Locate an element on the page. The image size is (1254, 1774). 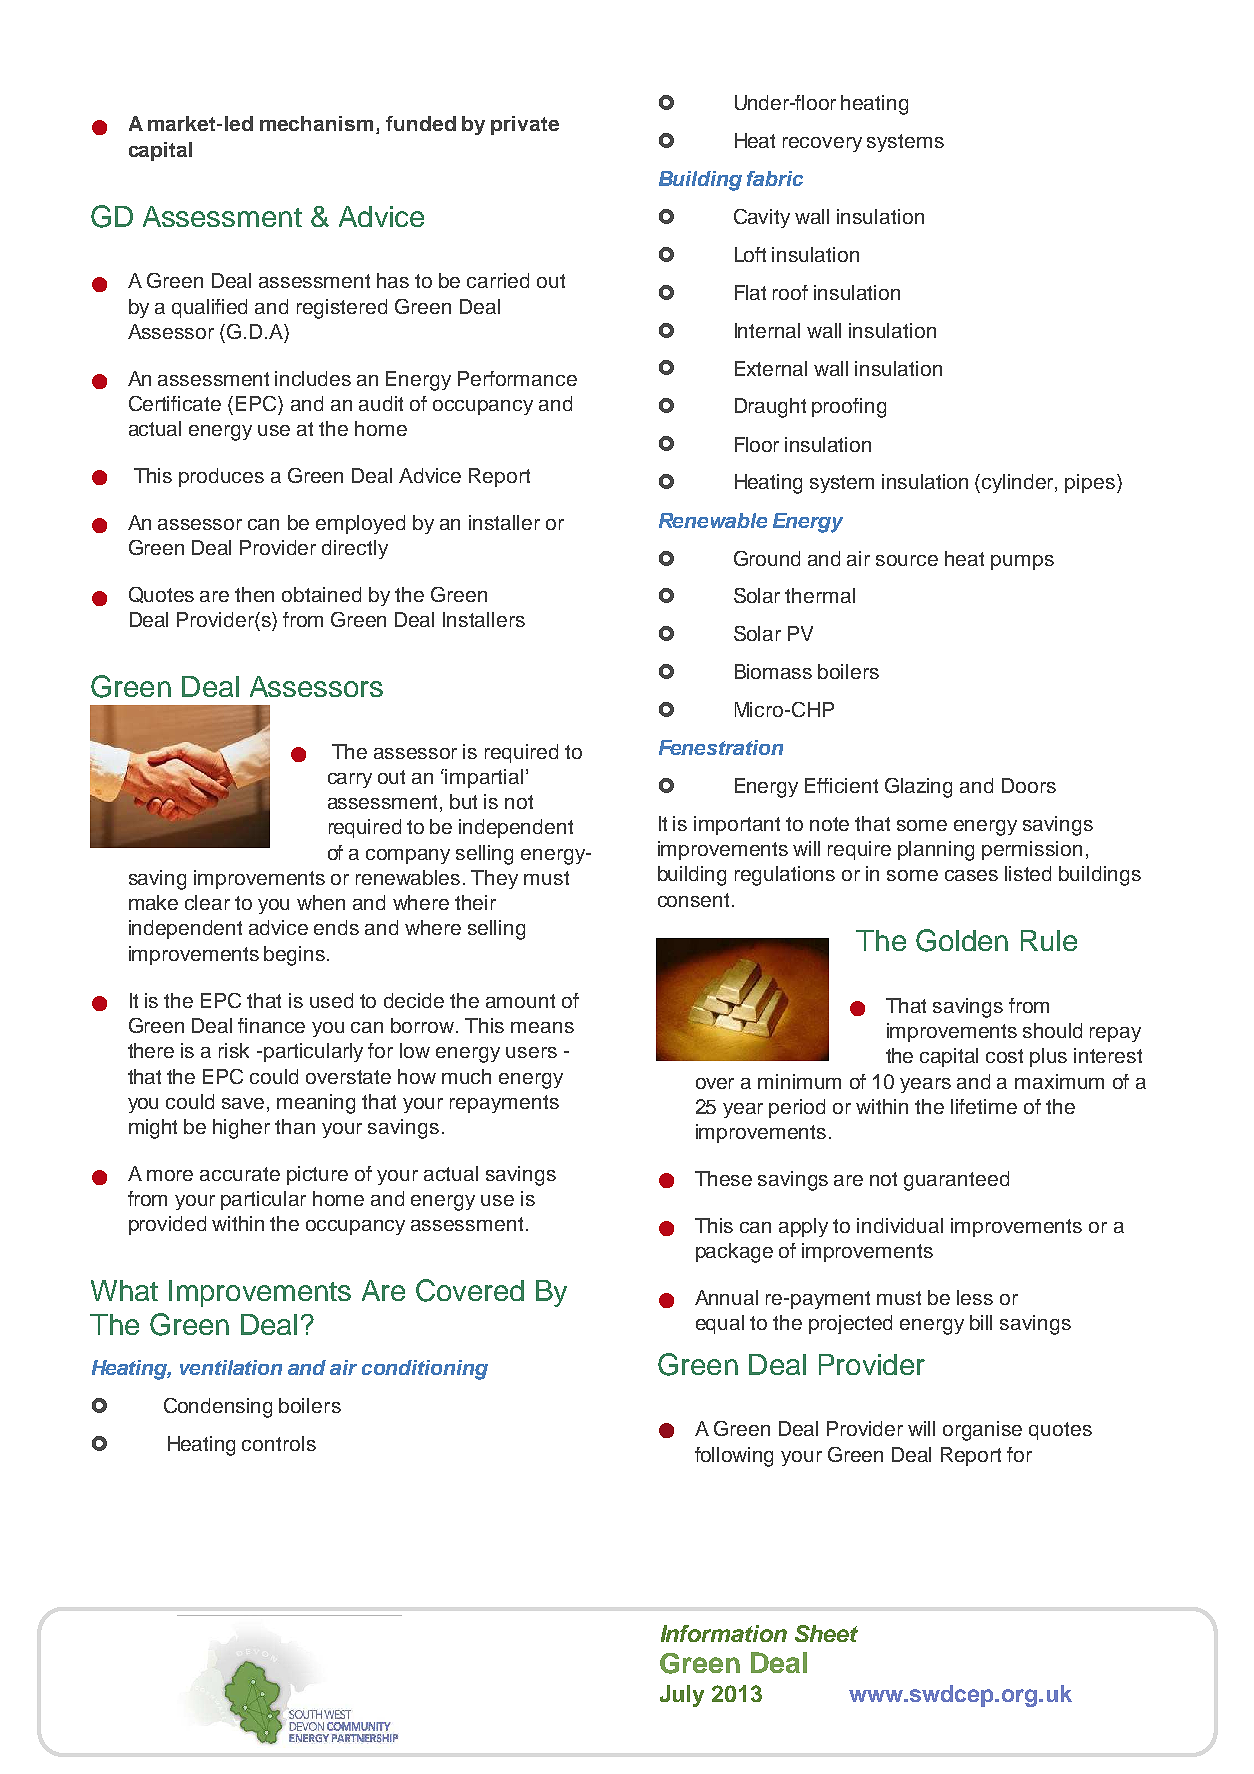
accurate is located at coordinates (240, 1174).
